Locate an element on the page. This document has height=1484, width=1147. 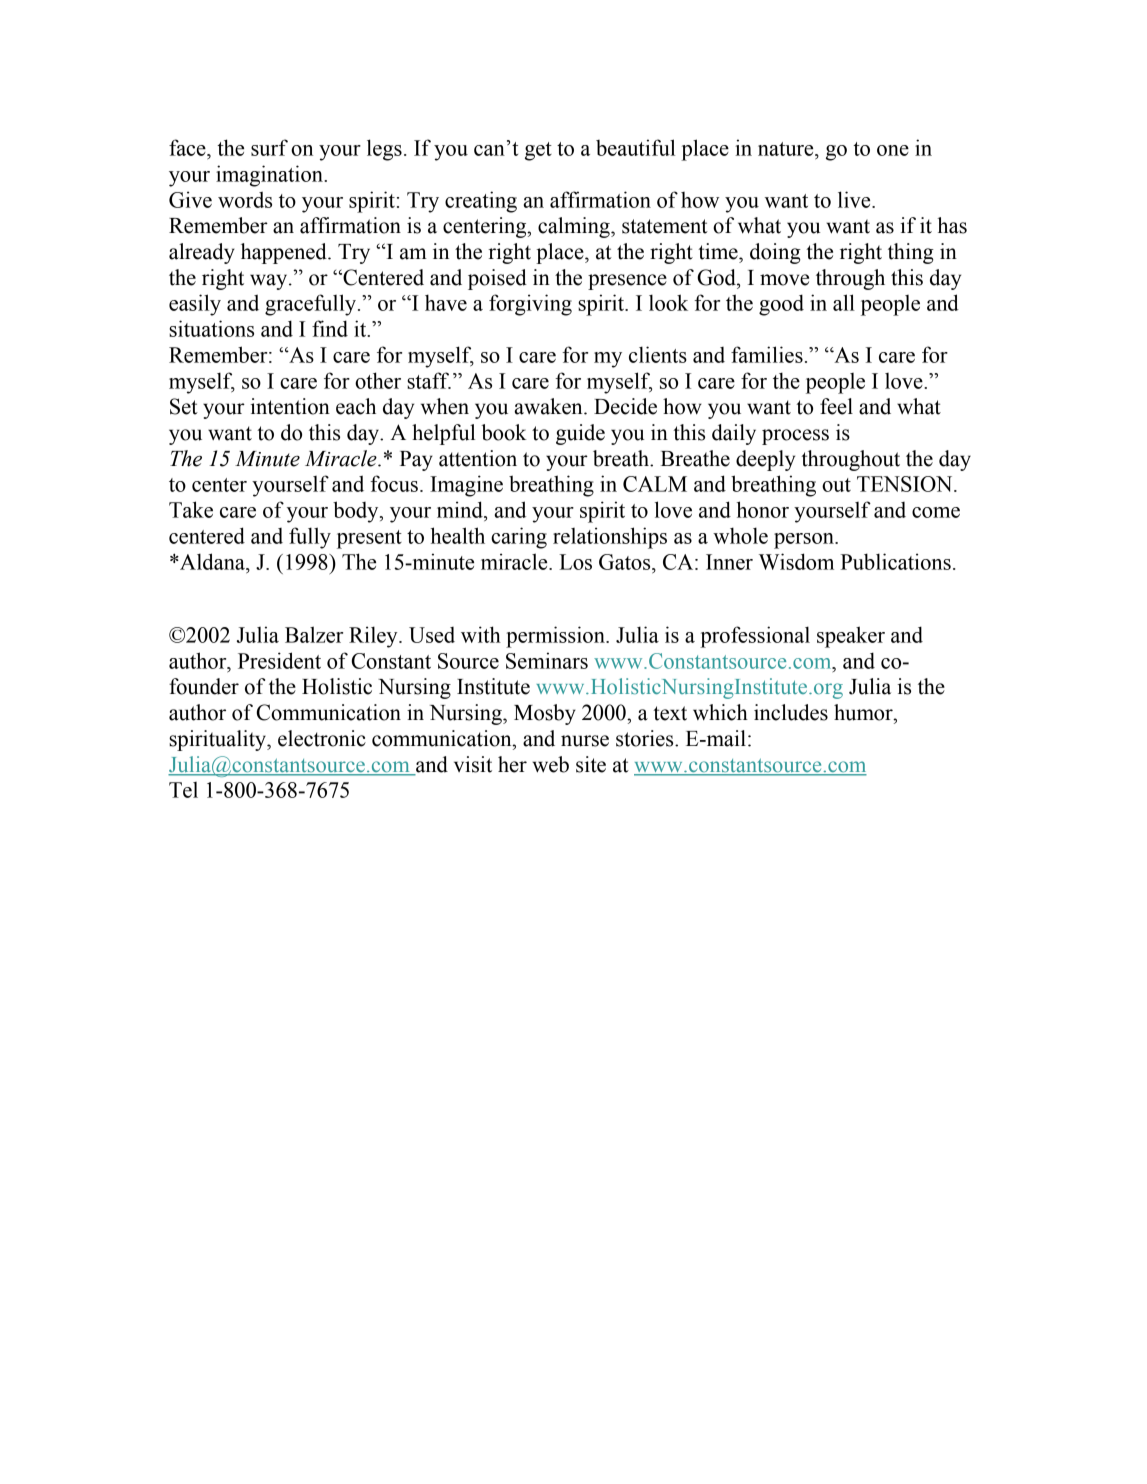
all is located at coordinates (844, 302).
